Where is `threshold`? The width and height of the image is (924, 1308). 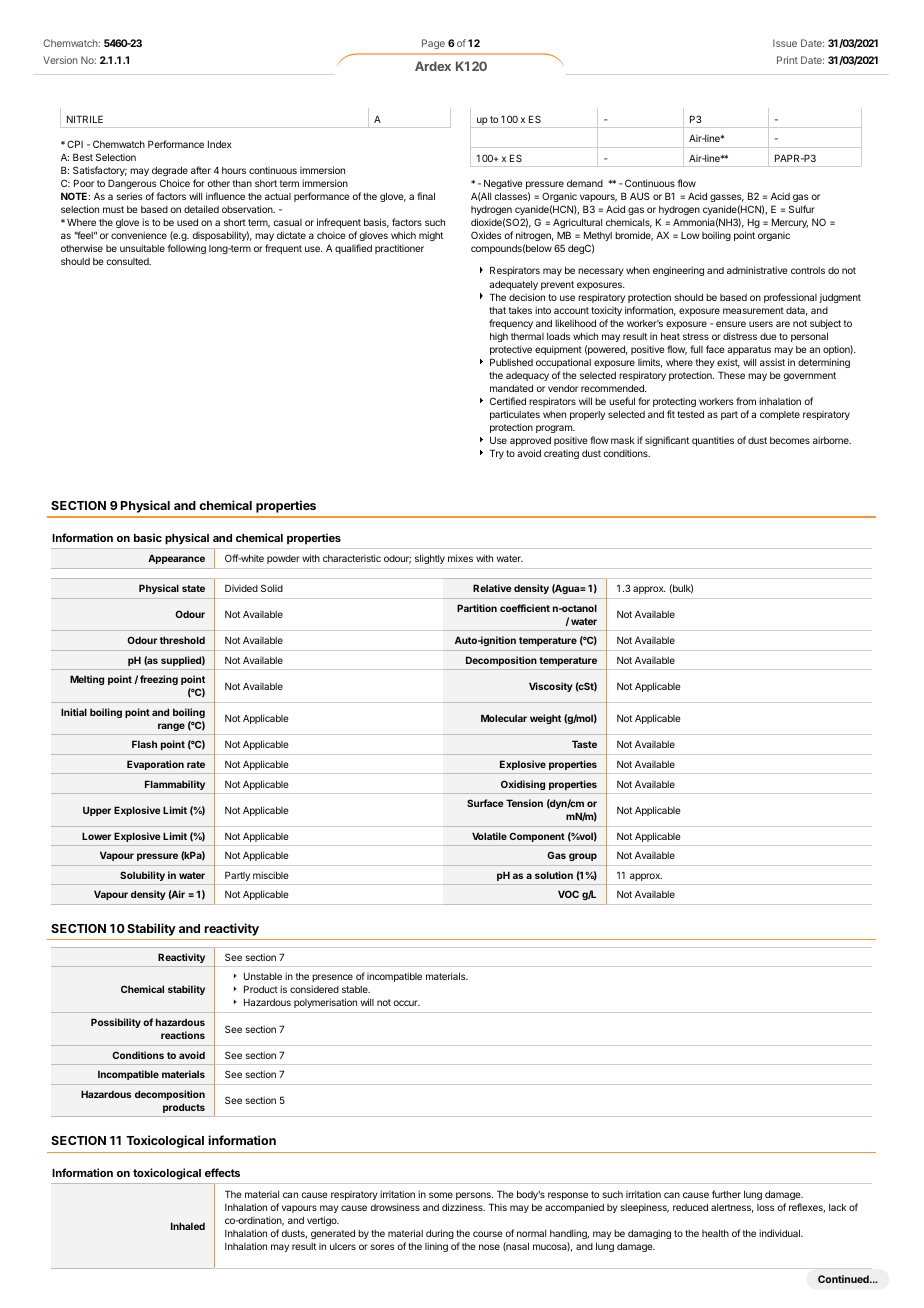 threshold is located at coordinates (182, 640).
